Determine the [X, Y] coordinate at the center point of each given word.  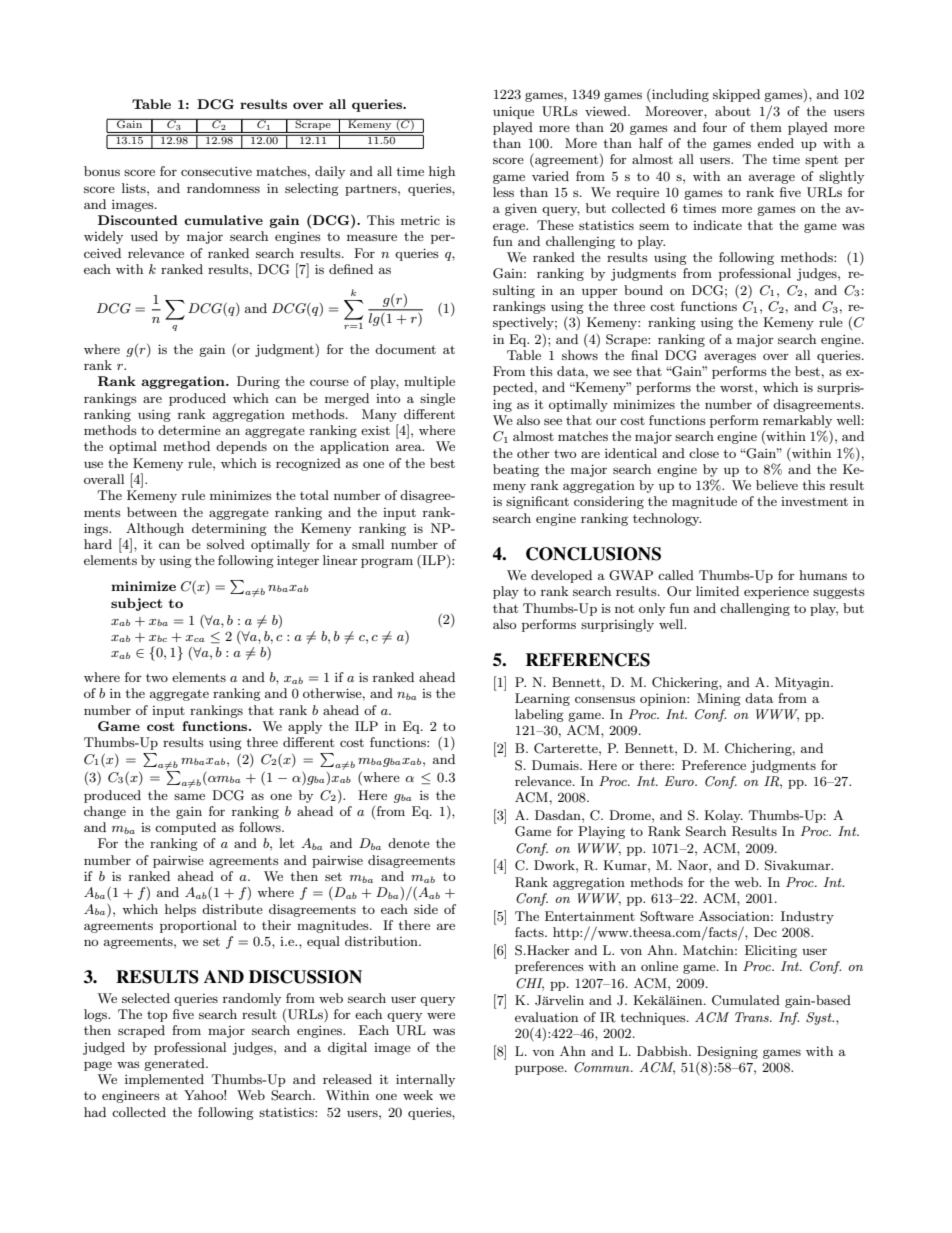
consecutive [216, 171]
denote [409, 843]
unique [513, 112]
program [387, 563]
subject [137, 604]
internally [425, 1080]
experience [776, 593]
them [766, 127]
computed [185, 828]
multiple [429, 382]
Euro [680, 781]
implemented [164, 1080]
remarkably [797, 421]
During [258, 382]
